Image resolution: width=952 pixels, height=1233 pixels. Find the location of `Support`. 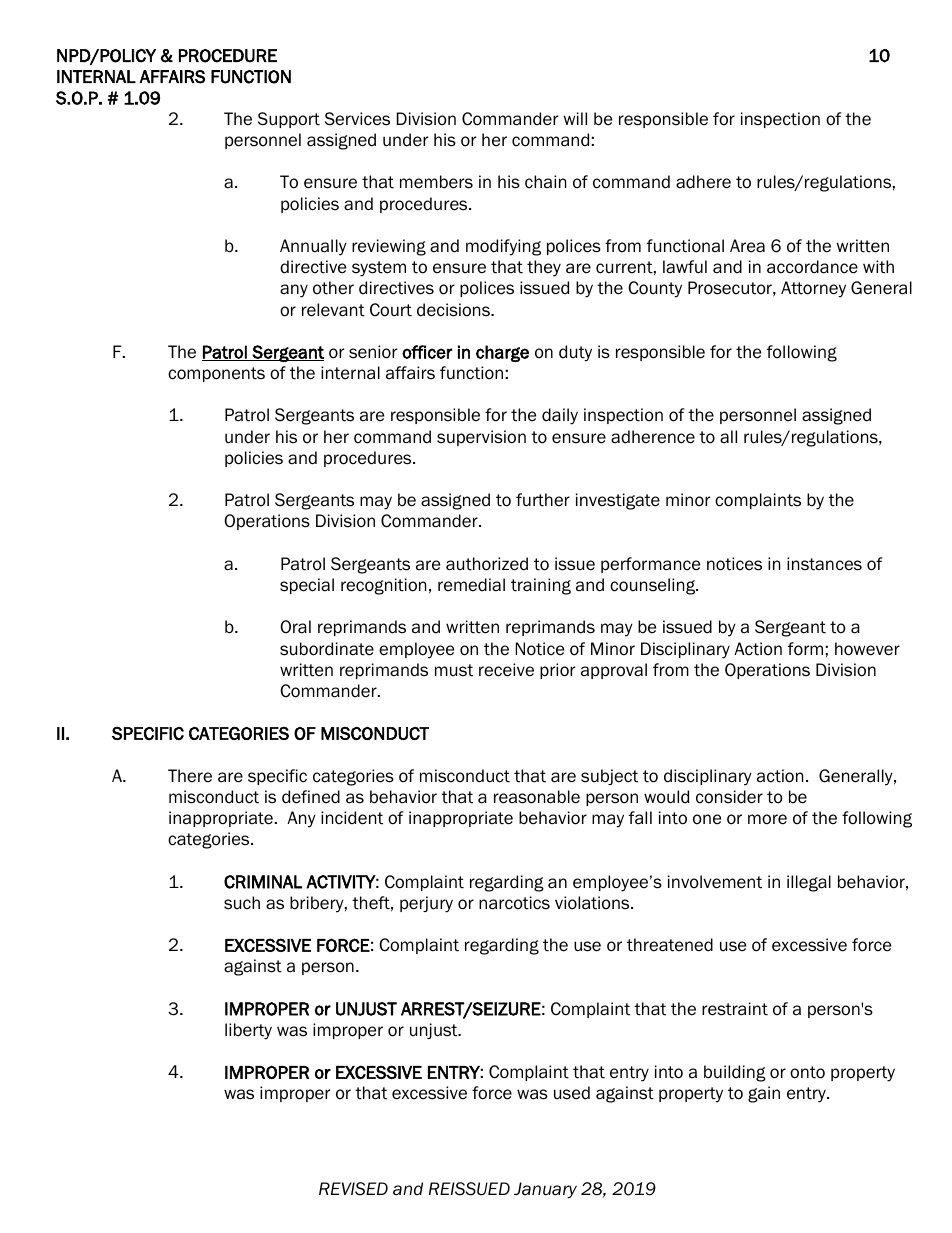

Support is located at coordinates (289, 120).
